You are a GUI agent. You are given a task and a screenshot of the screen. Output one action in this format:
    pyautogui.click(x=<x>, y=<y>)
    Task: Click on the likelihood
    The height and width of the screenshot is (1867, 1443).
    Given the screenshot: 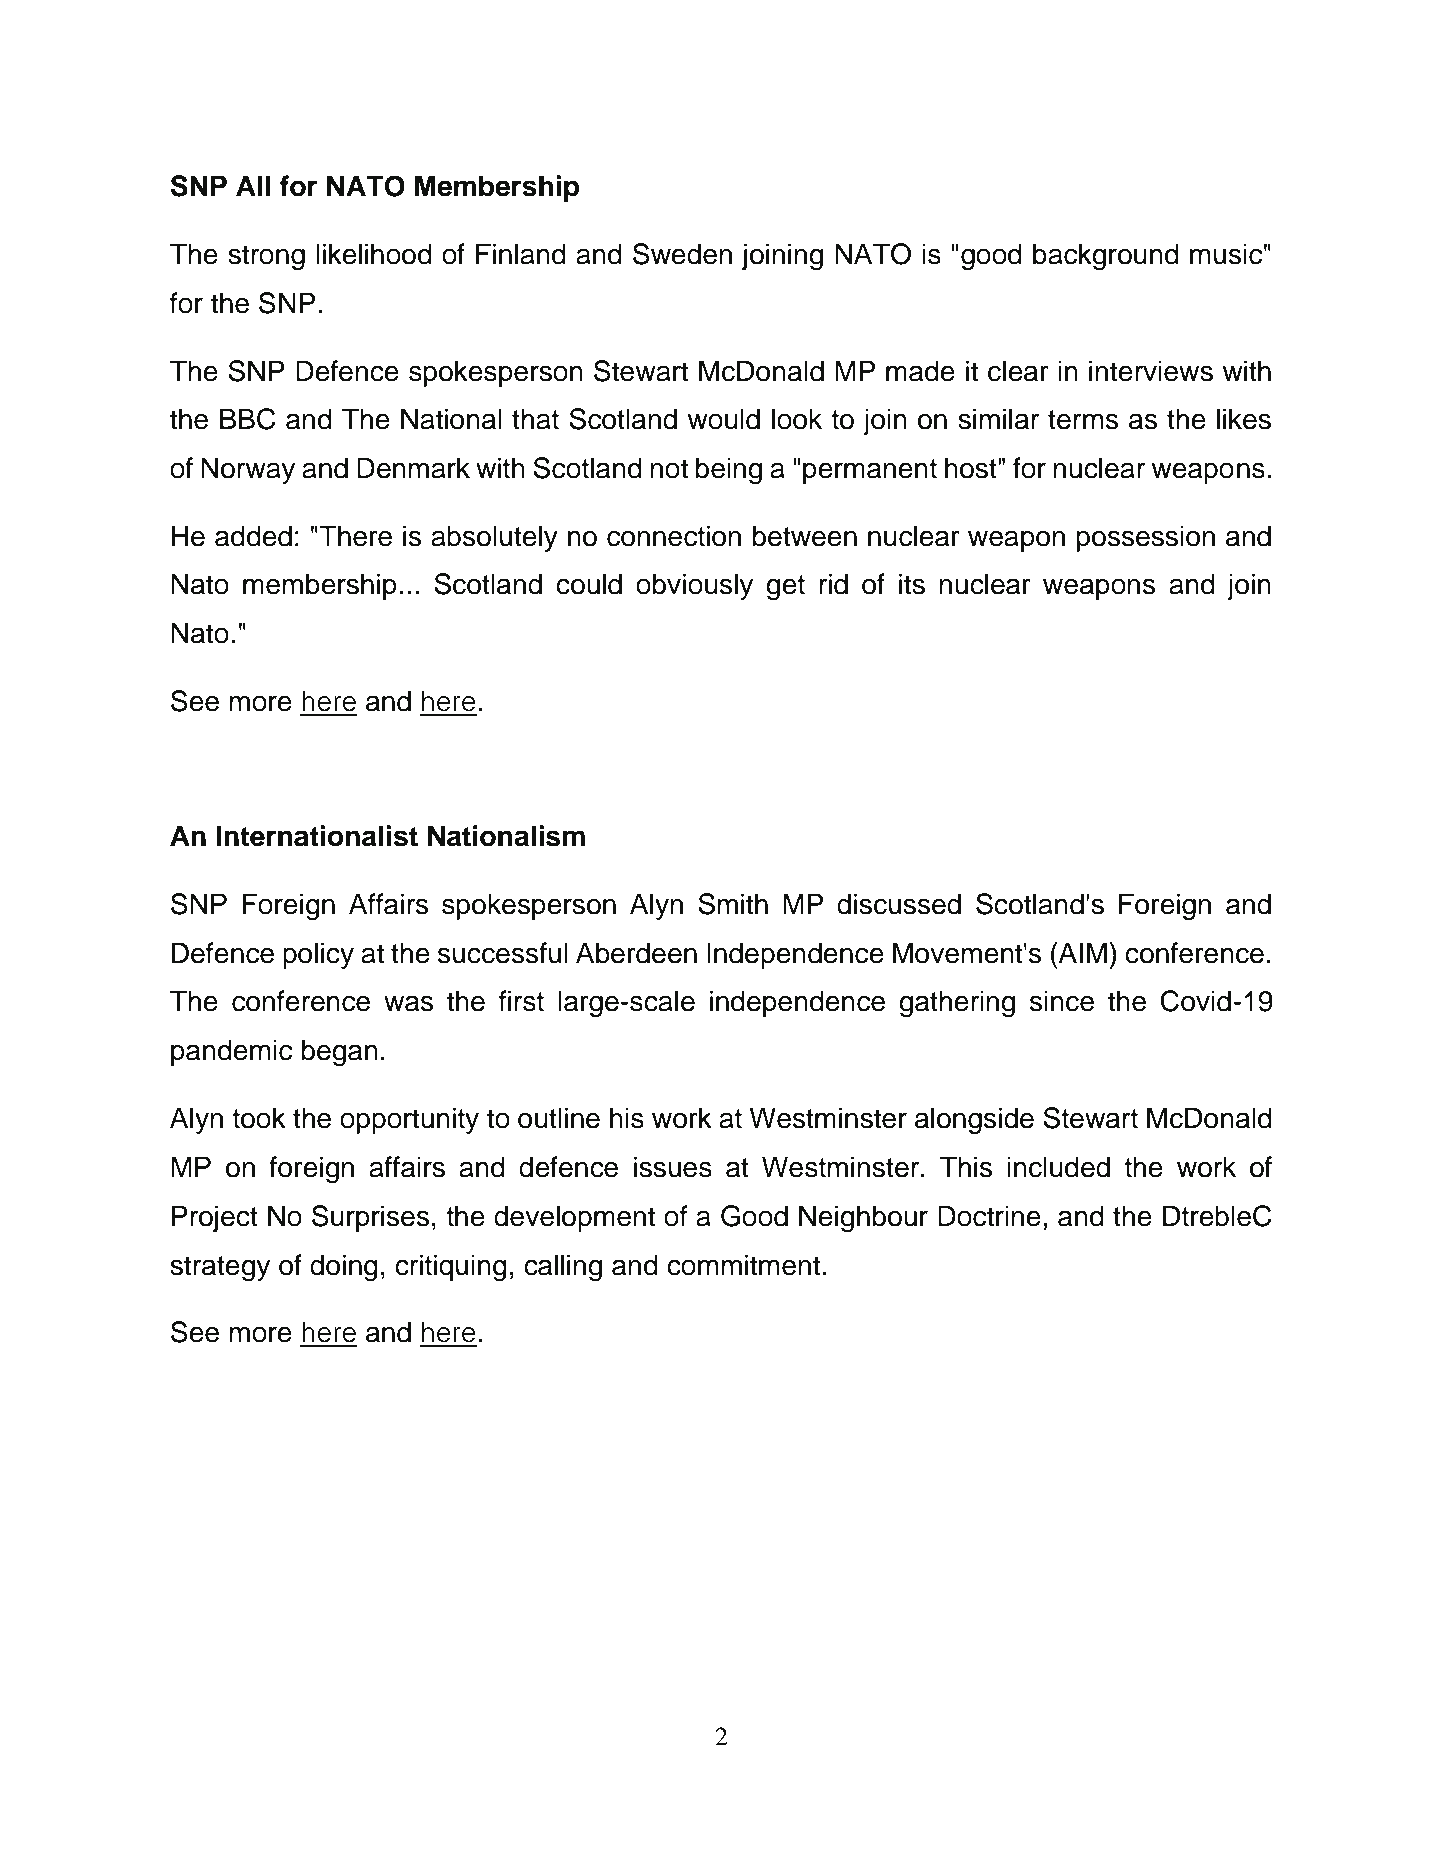 What is the action you would take?
    pyautogui.click(x=374, y=254)
